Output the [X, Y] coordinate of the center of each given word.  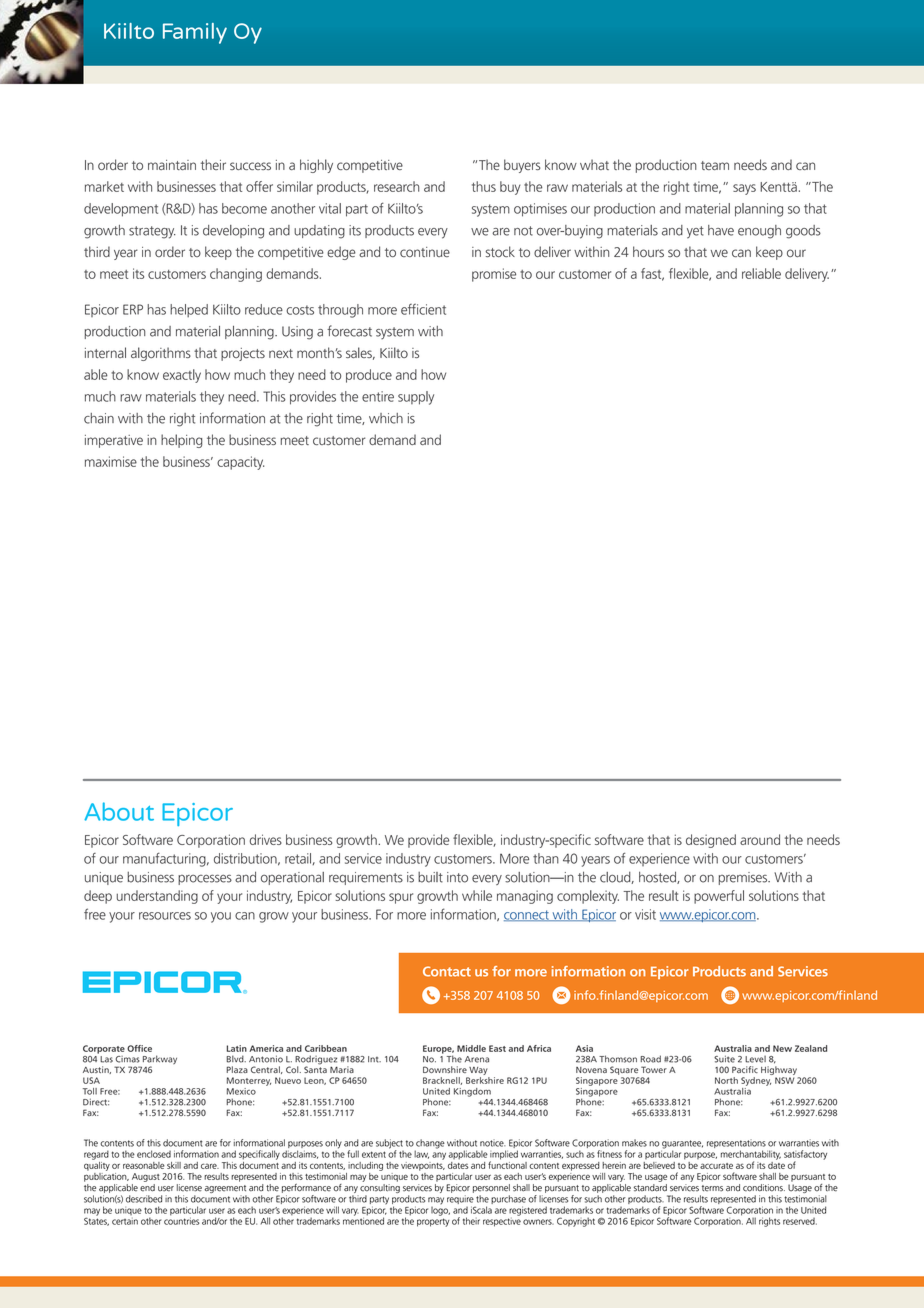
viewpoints [423, 1165]
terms [712, 1188]
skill [174, 1165]
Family [195, 33]
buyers [522, 166]
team [715, 165]
